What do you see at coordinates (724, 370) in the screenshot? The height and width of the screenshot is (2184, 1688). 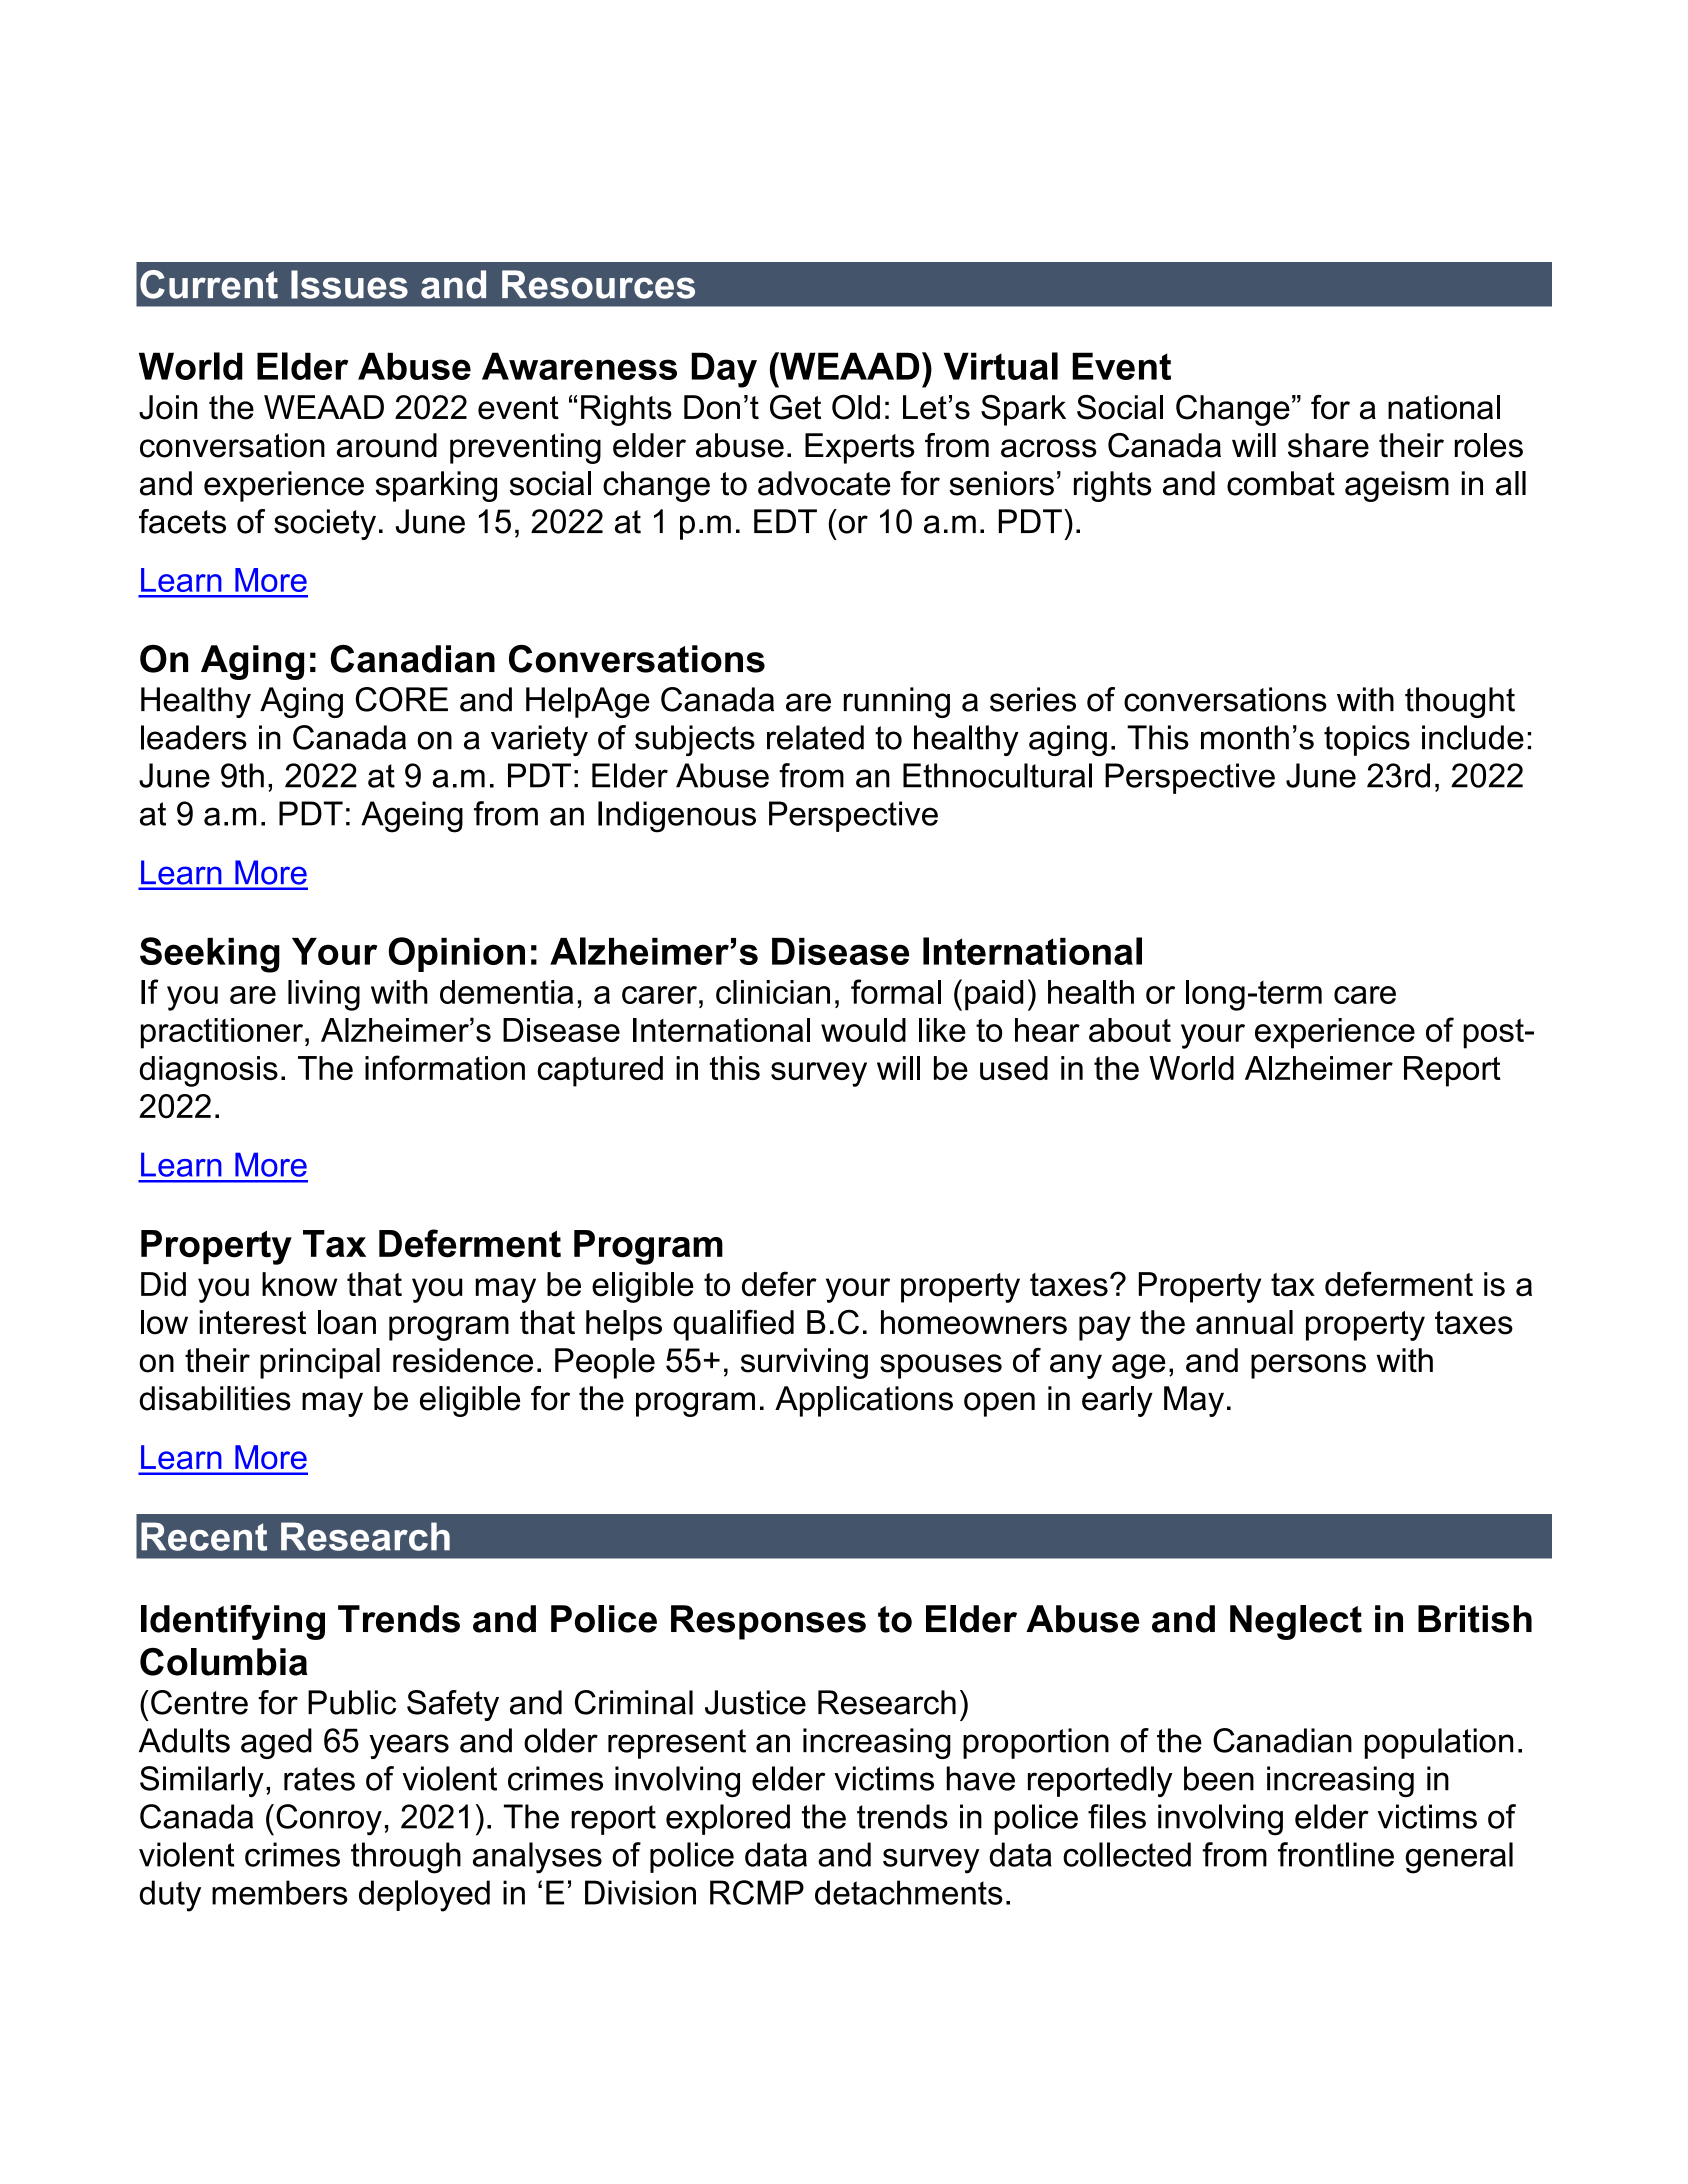 I see `Day` at bounding box center [724, 370].
